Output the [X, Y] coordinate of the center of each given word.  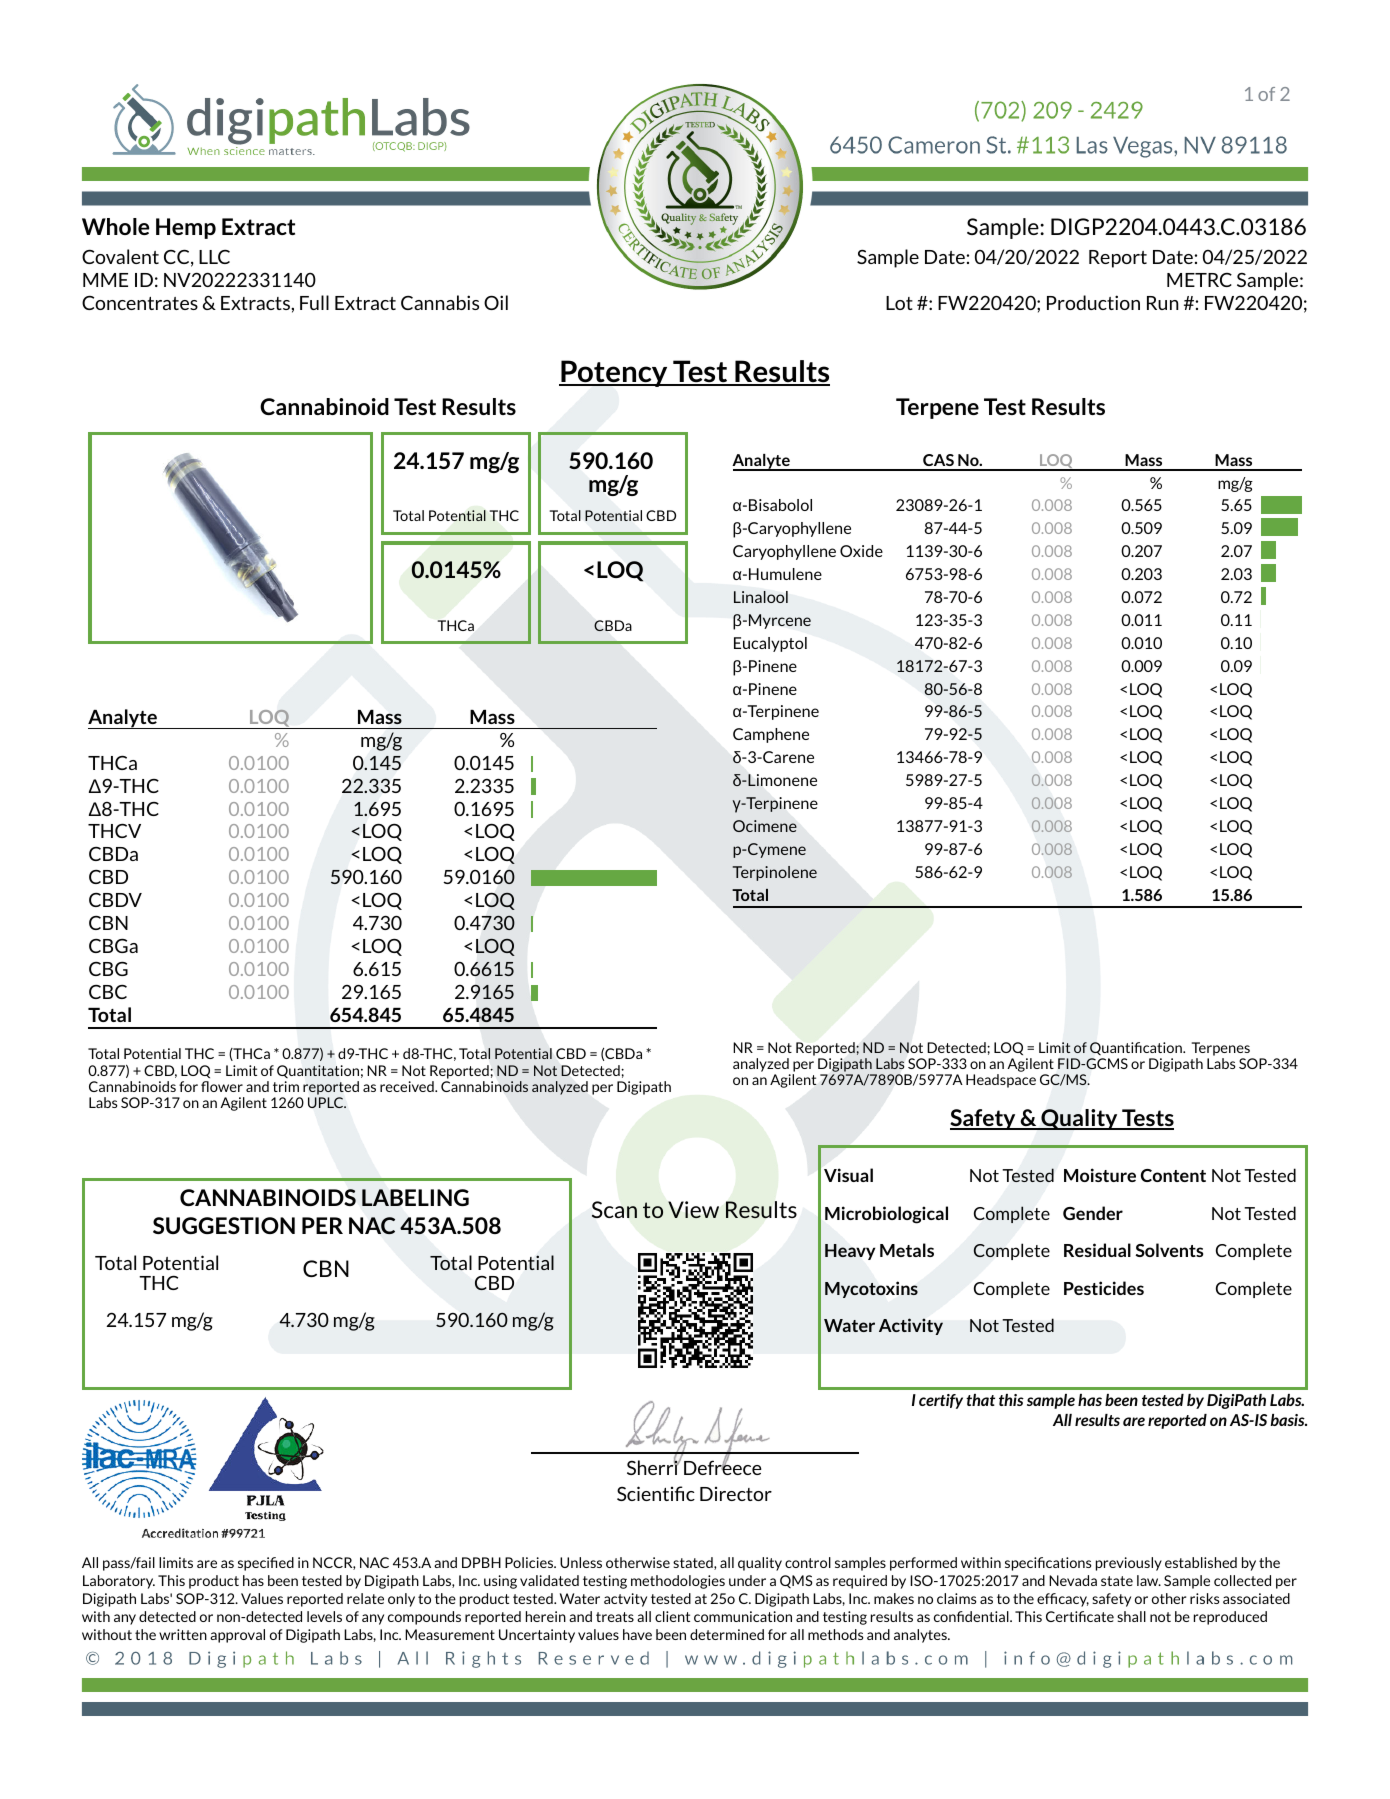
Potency [614, 373]
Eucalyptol [770, 644]
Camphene [771, 735]
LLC [214, 257]
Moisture [1100, 1175]
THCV [114, 830]
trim [286, 1086]
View [693, 1209]
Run [1163, 303]
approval [237, 1636]
